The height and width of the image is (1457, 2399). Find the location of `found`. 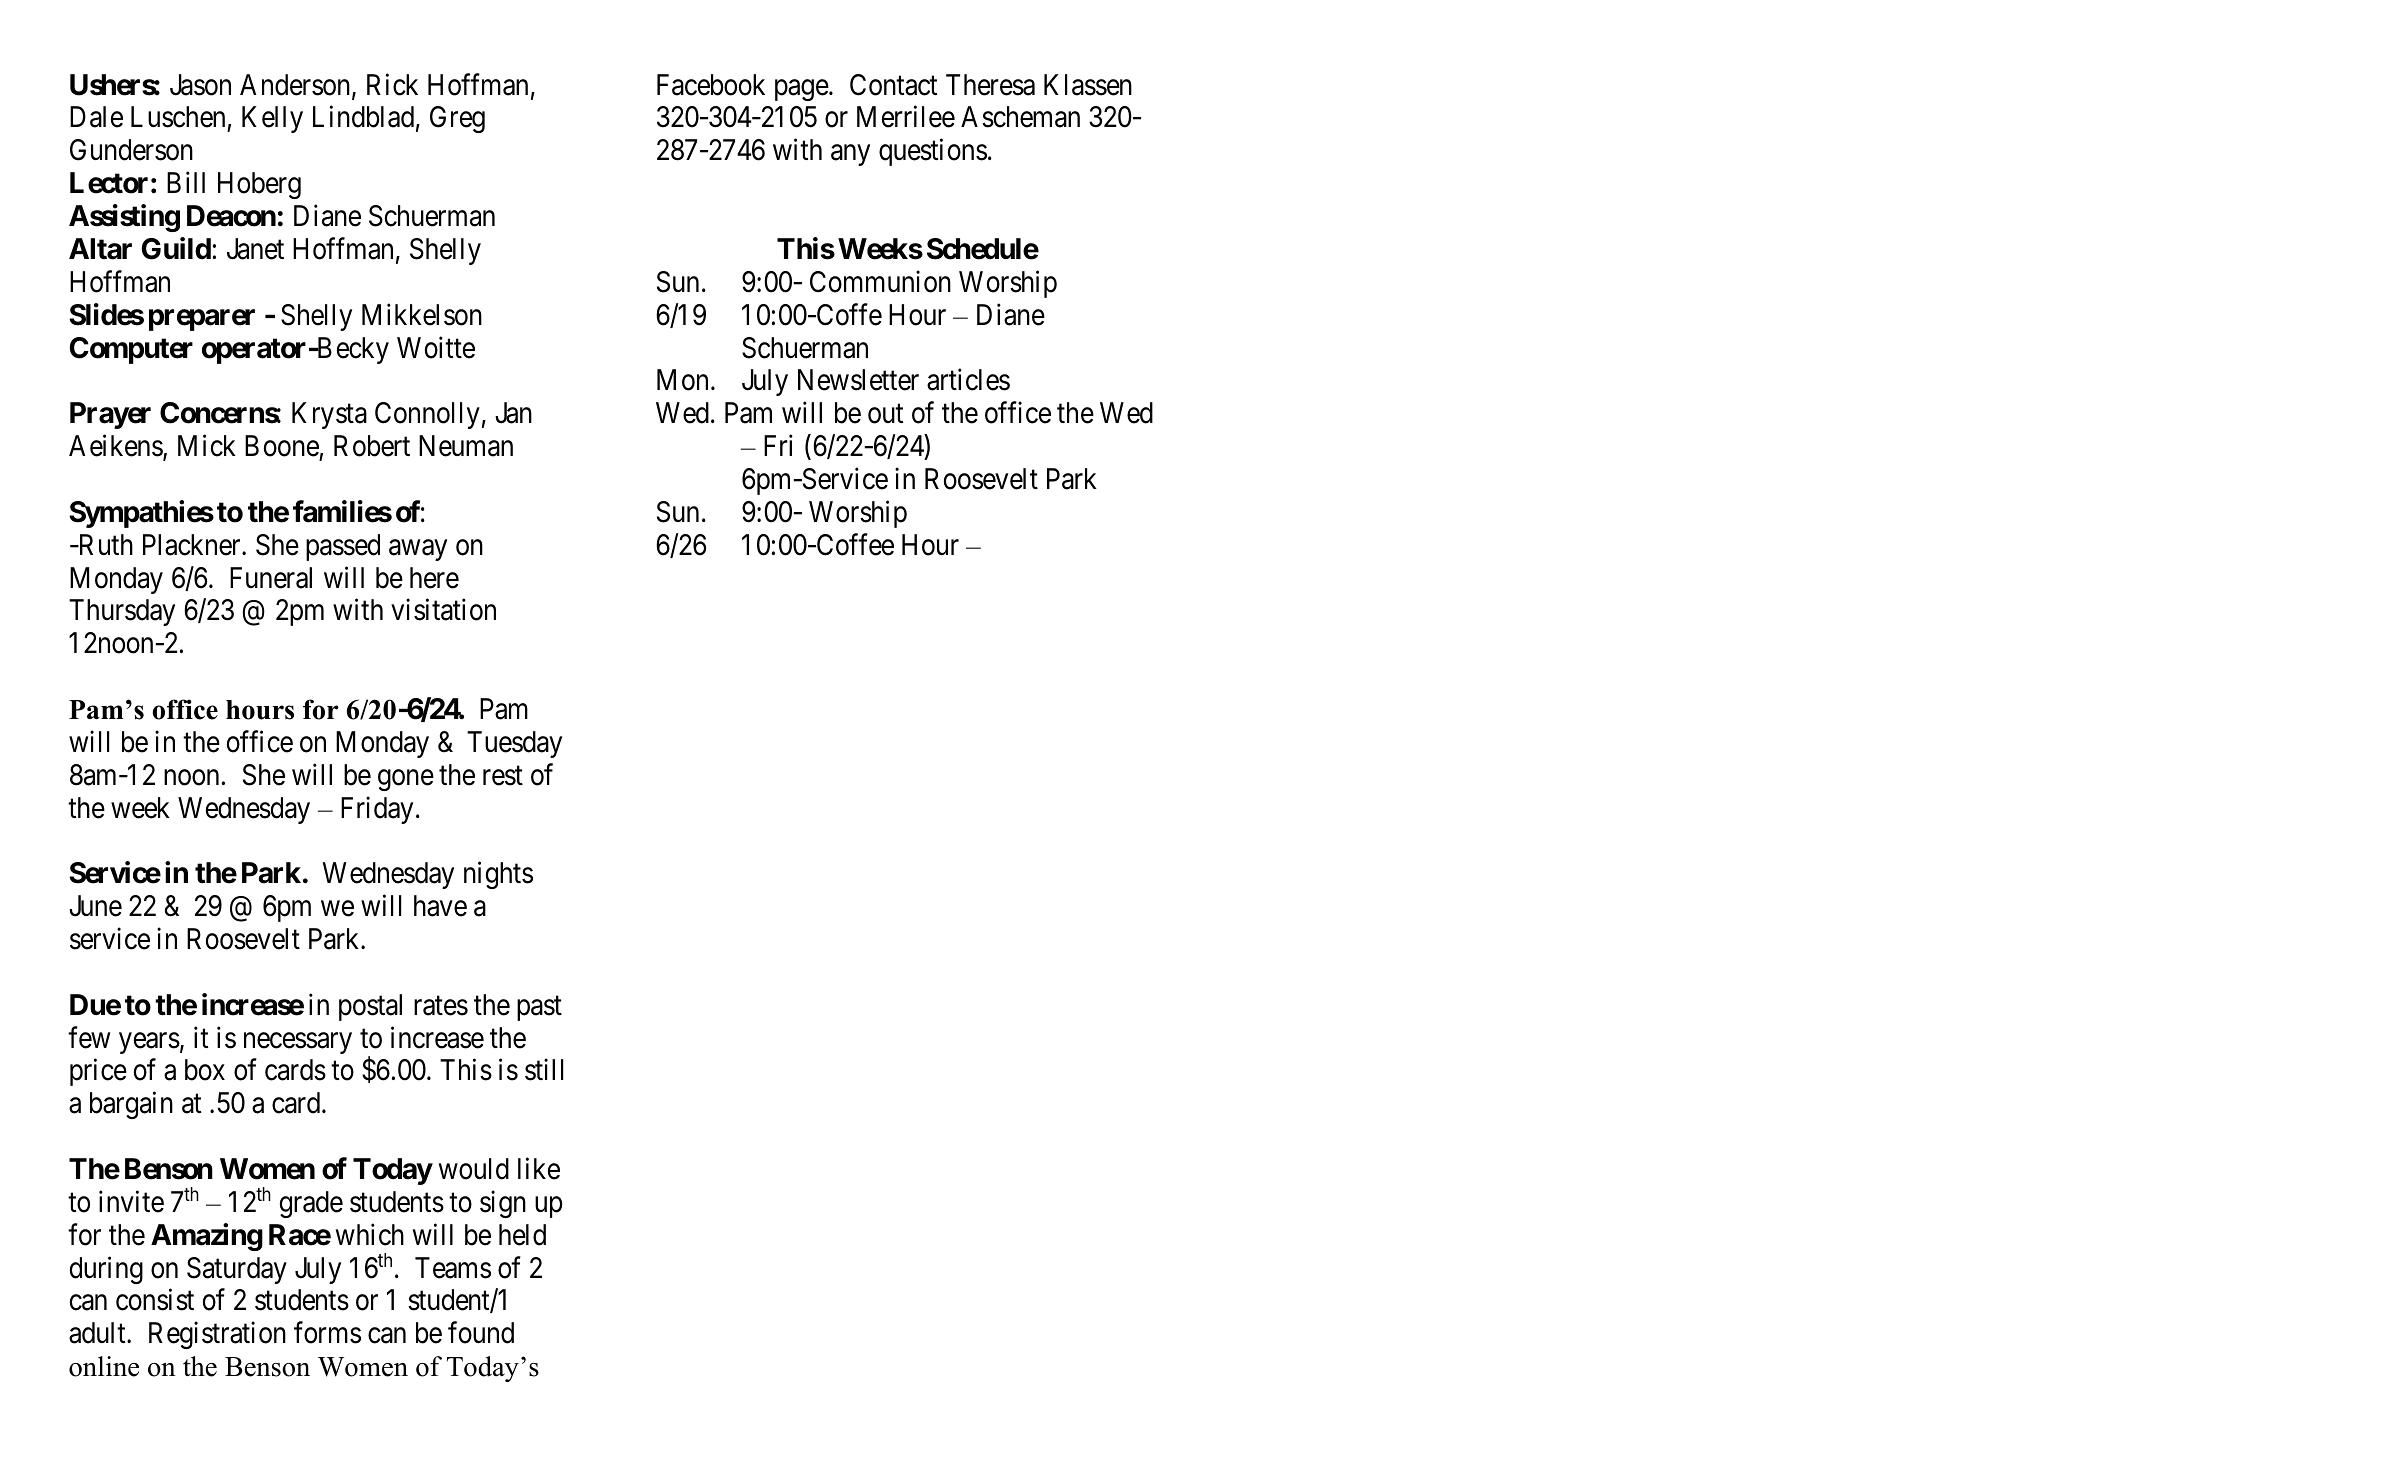

found is located at coordinates (481, 1333).
